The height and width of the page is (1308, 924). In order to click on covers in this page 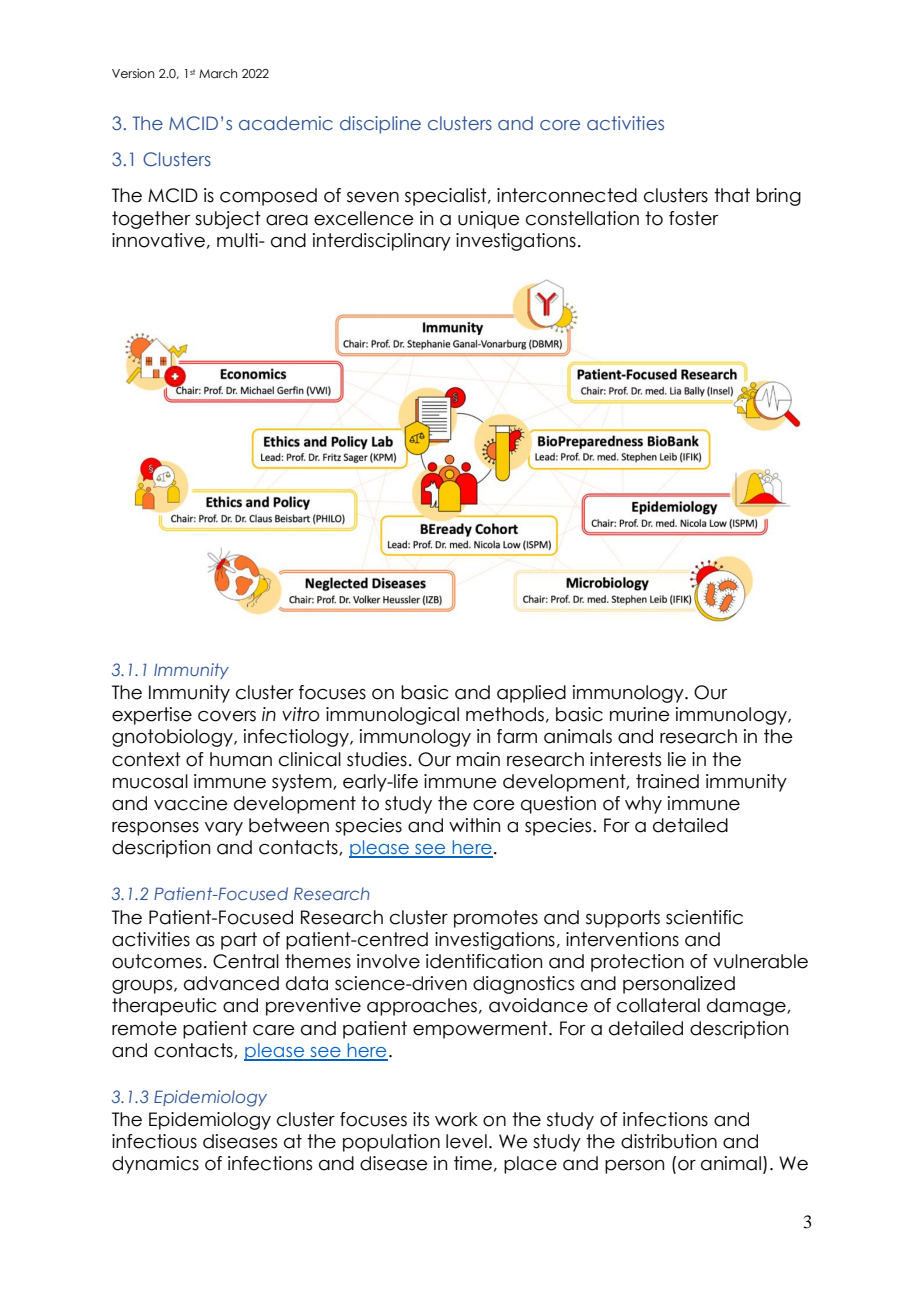, I will do `click(227, 716)`.
